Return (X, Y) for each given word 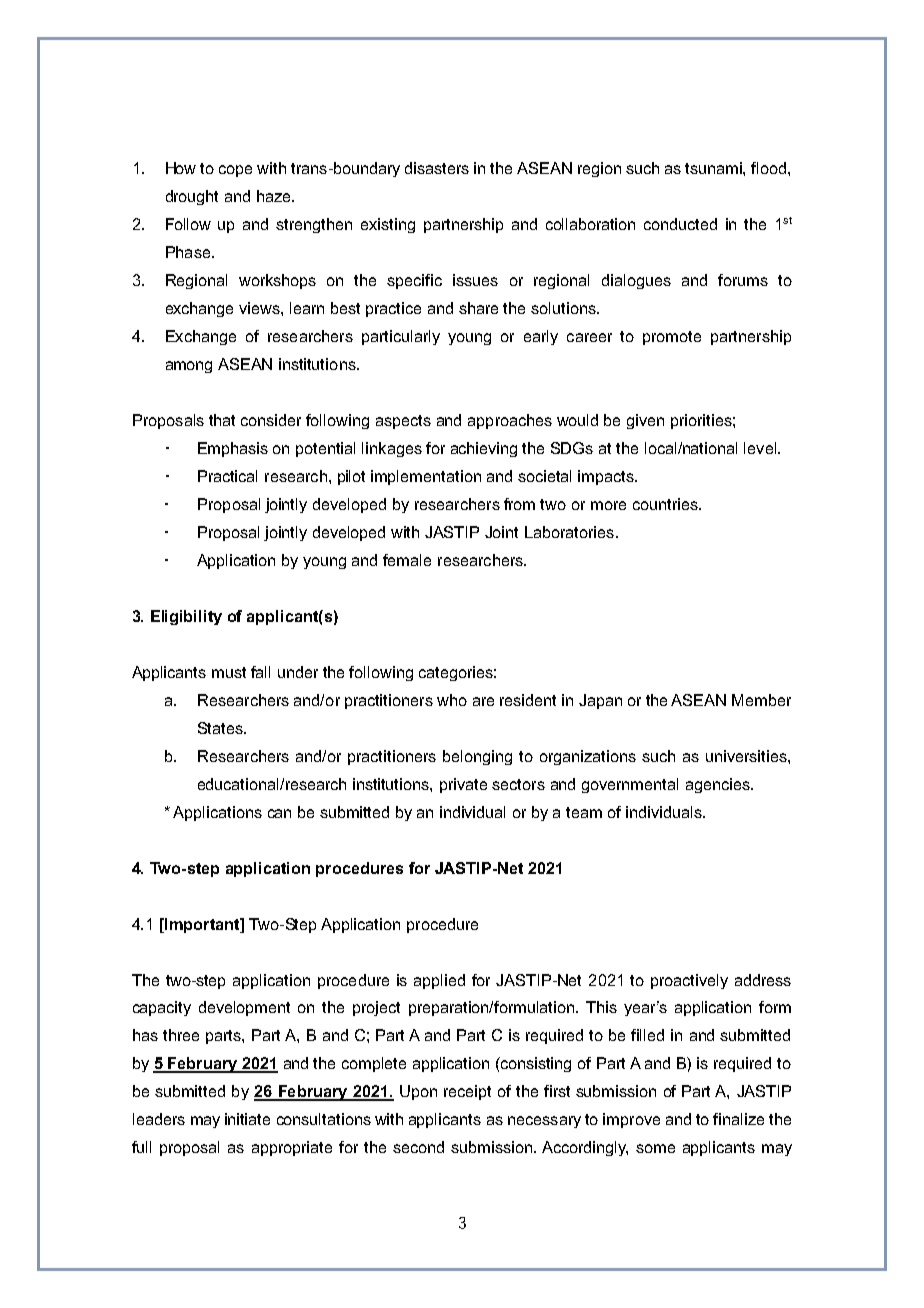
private (463, 785)
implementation (426, 477)
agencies (719, 785)
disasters (437, 168)
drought (192, 197)
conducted (680, 224)
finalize (738, 1119)
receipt (467, 1092)
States (221, 728)
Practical (227, 476)
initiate (247, 1119)
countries (666, 504)
